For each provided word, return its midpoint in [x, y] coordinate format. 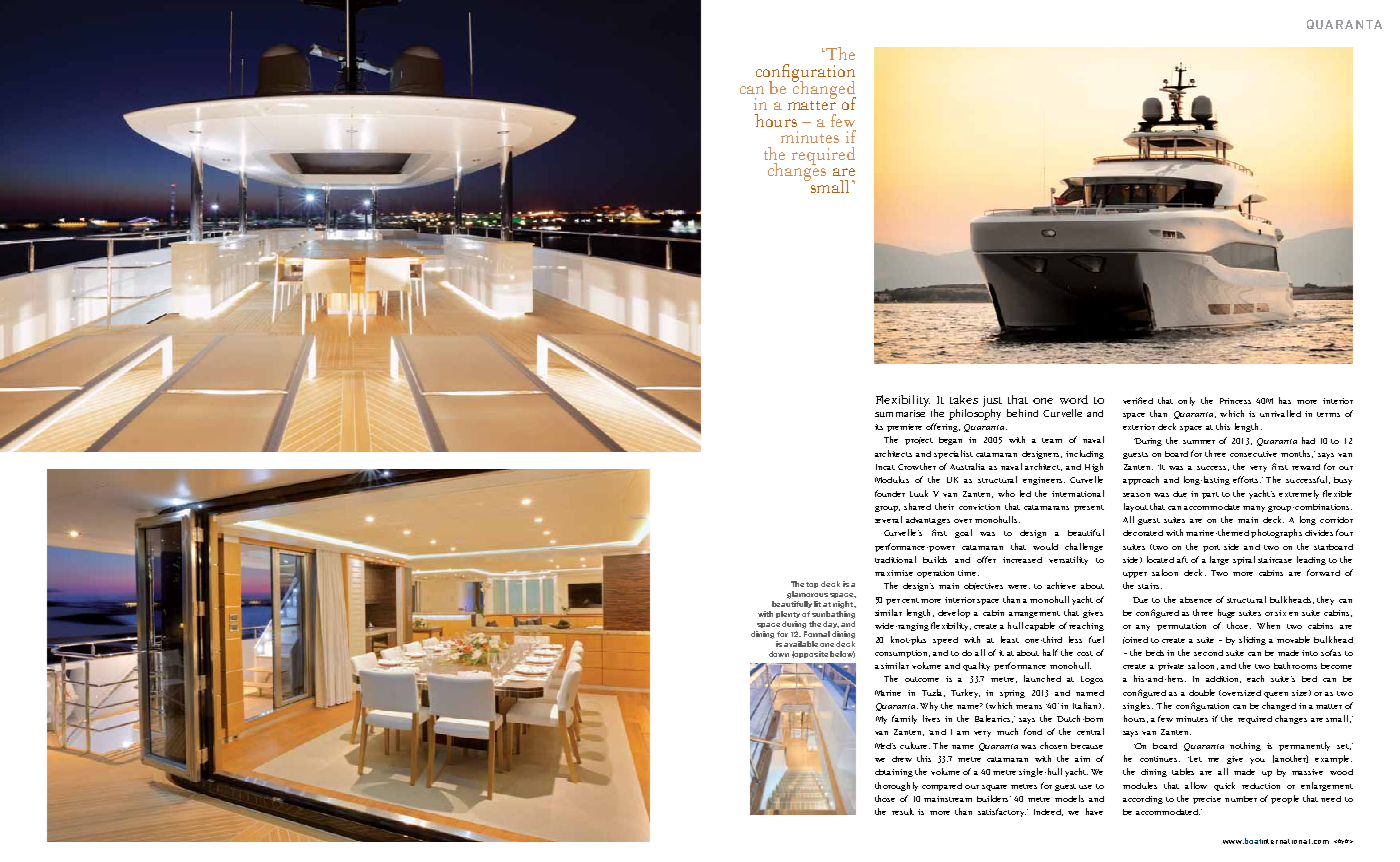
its [879, 427]
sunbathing [833, 615]
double [1202, 692]
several [888, 519]
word [1074, 399]
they [1325, 600]
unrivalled [1280, 413]
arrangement [1034, 614]
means [1029, 707]
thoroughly [896, 786]
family [904, 719]
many [1254, 509]
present [1089, 508]
